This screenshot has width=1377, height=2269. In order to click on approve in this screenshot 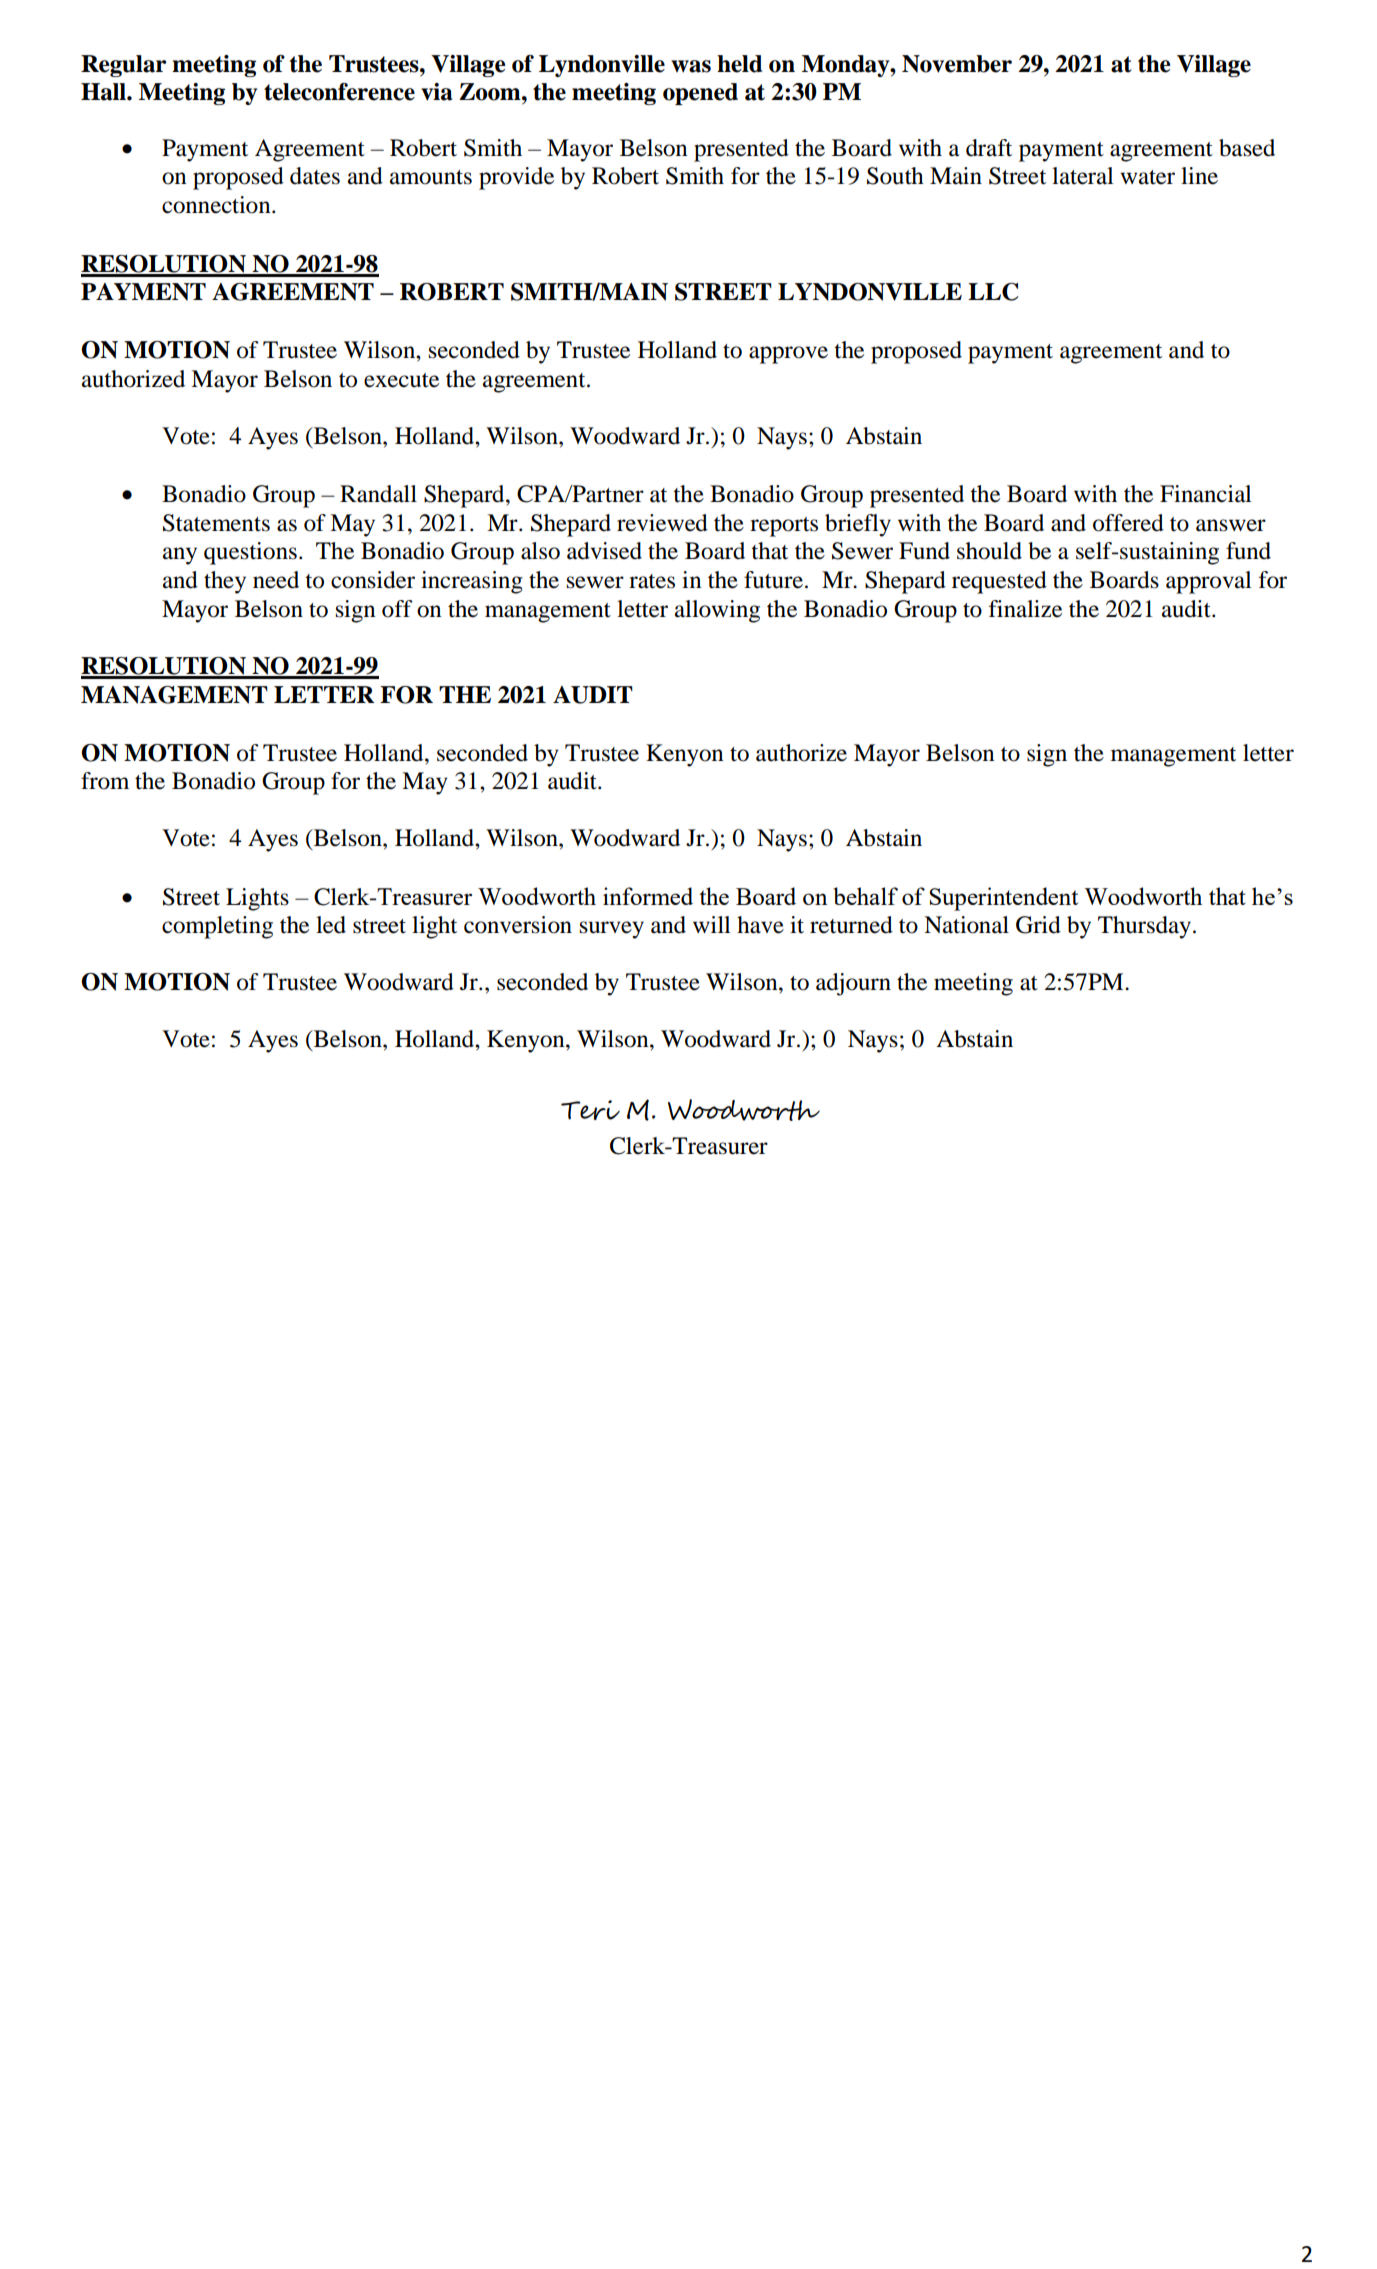, I will do `click(788, 355)`.
